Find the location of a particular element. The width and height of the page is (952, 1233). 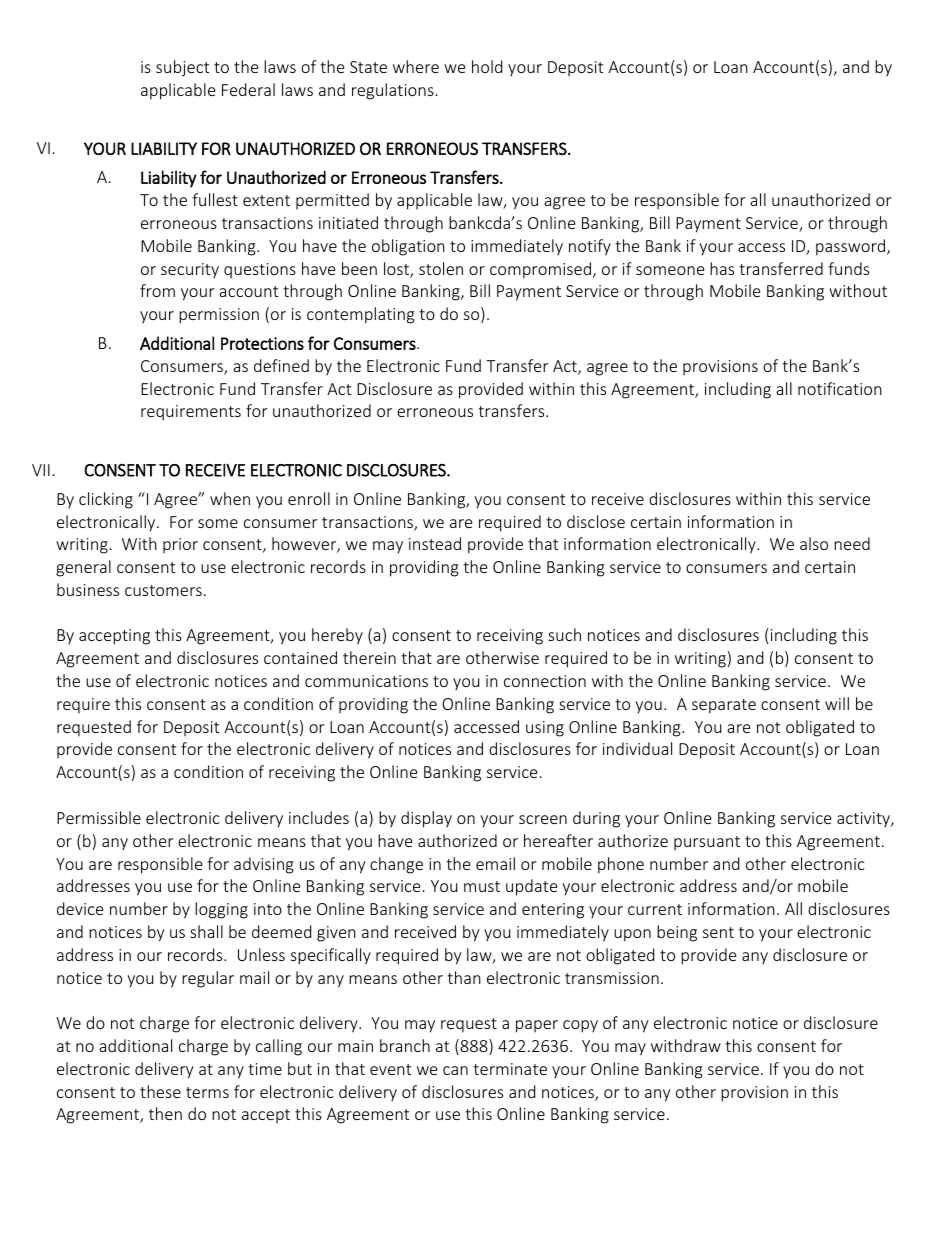

Permissible is located at coordinates (99, 817).
